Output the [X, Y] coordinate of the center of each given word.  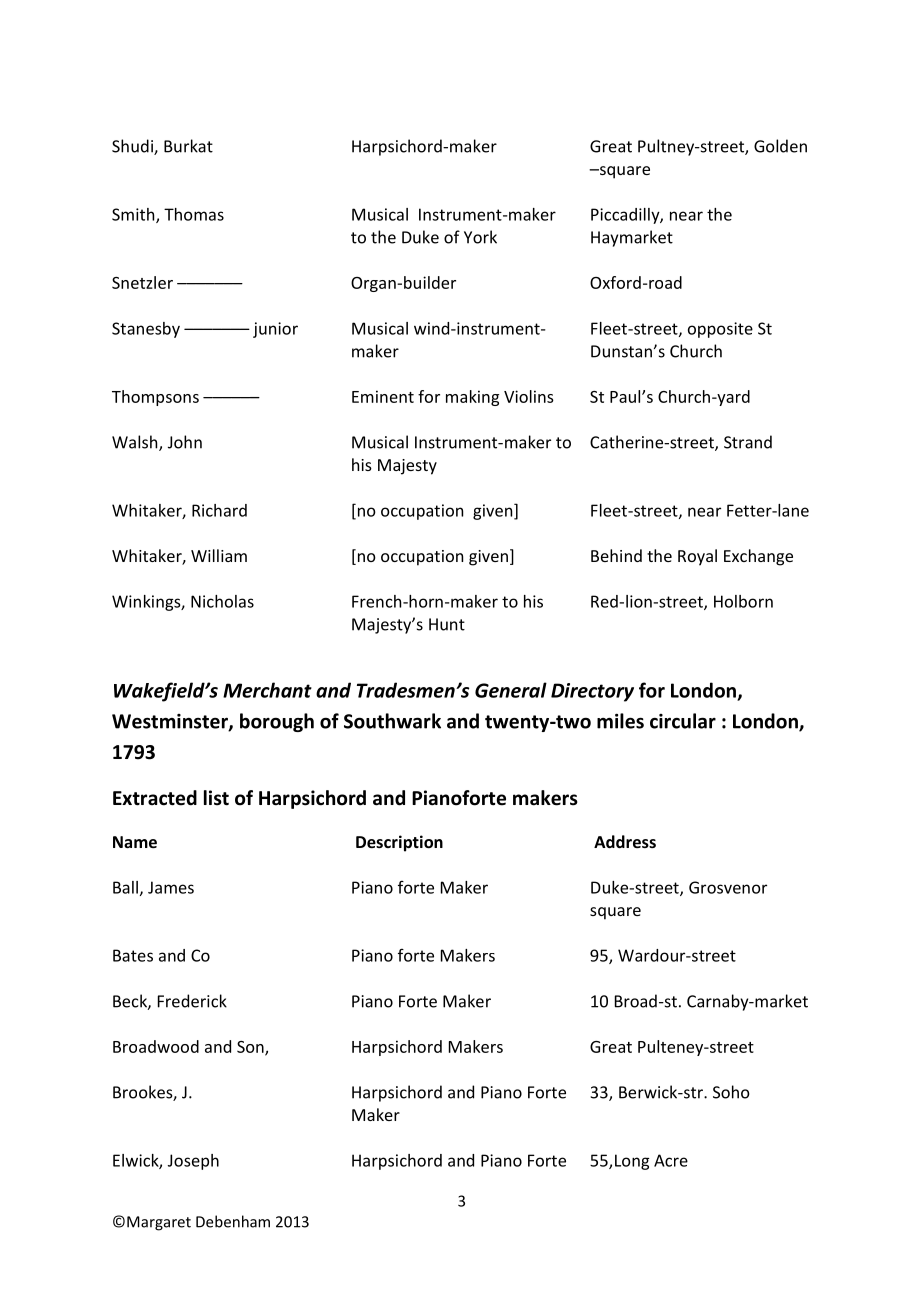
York [480, 237]
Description [399, 843]
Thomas [194, 214]
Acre [671, 1160]
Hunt [447, 624]
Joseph [193, 1162]
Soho [731, 1092]
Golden [780, 146]
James [171, 887]
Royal [697, 557]
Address [625, 841]
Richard [219, 510]
